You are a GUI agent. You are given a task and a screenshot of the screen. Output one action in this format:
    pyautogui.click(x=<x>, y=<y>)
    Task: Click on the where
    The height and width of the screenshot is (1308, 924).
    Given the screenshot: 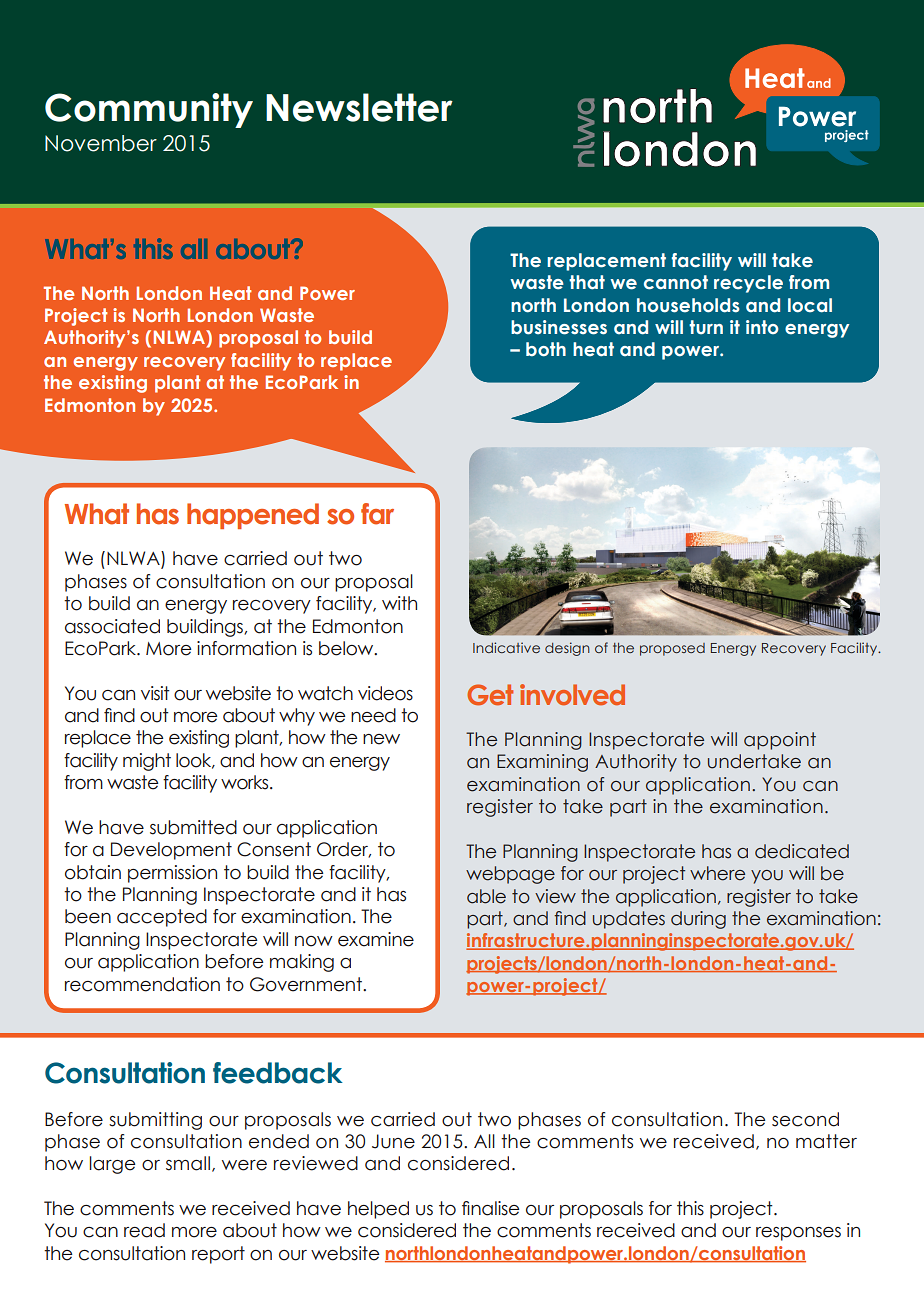 What is the action you would take?
    pyautogui.click(x=717, y=873)
